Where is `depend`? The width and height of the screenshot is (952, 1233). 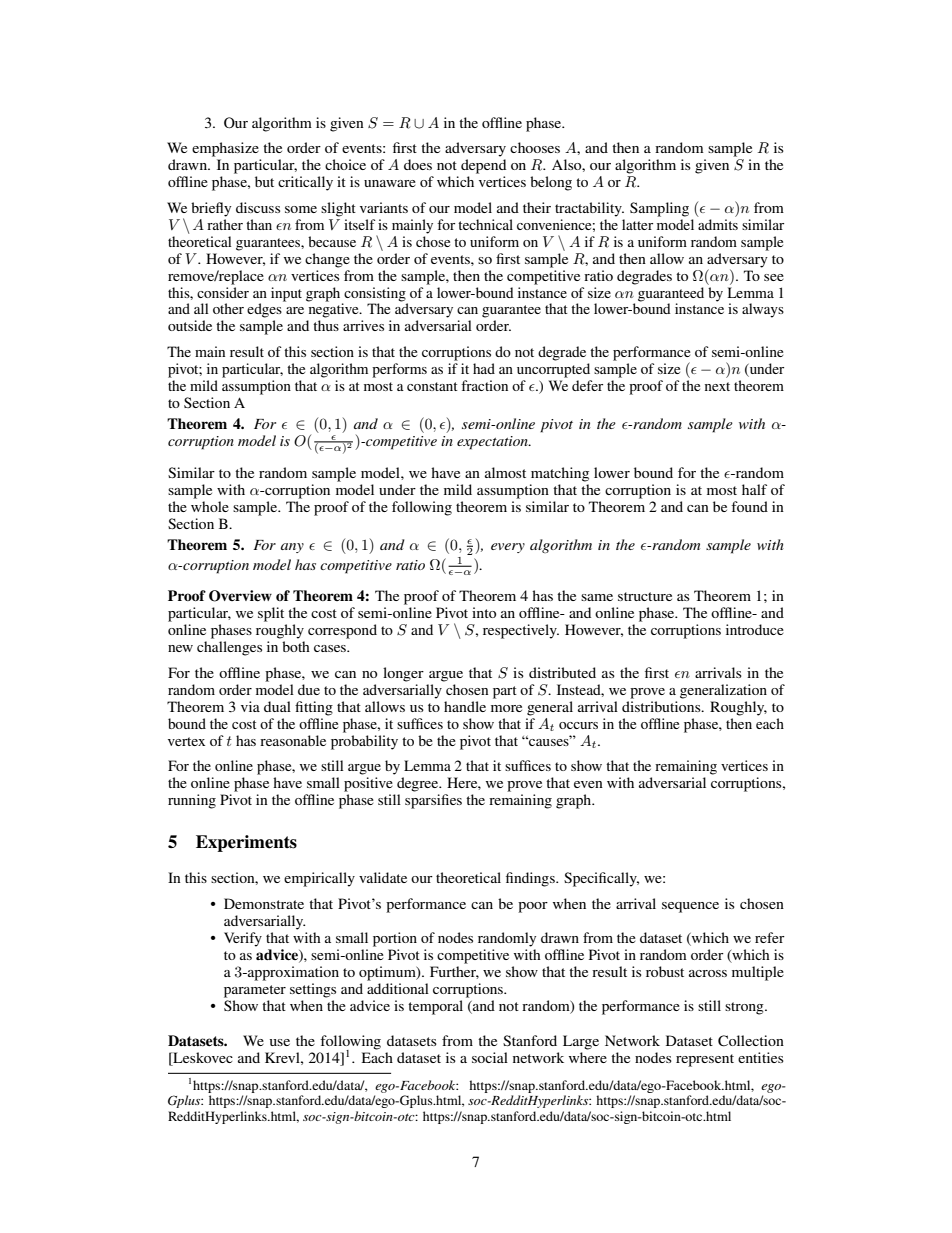 depend is located at coordinates (483, 166).
